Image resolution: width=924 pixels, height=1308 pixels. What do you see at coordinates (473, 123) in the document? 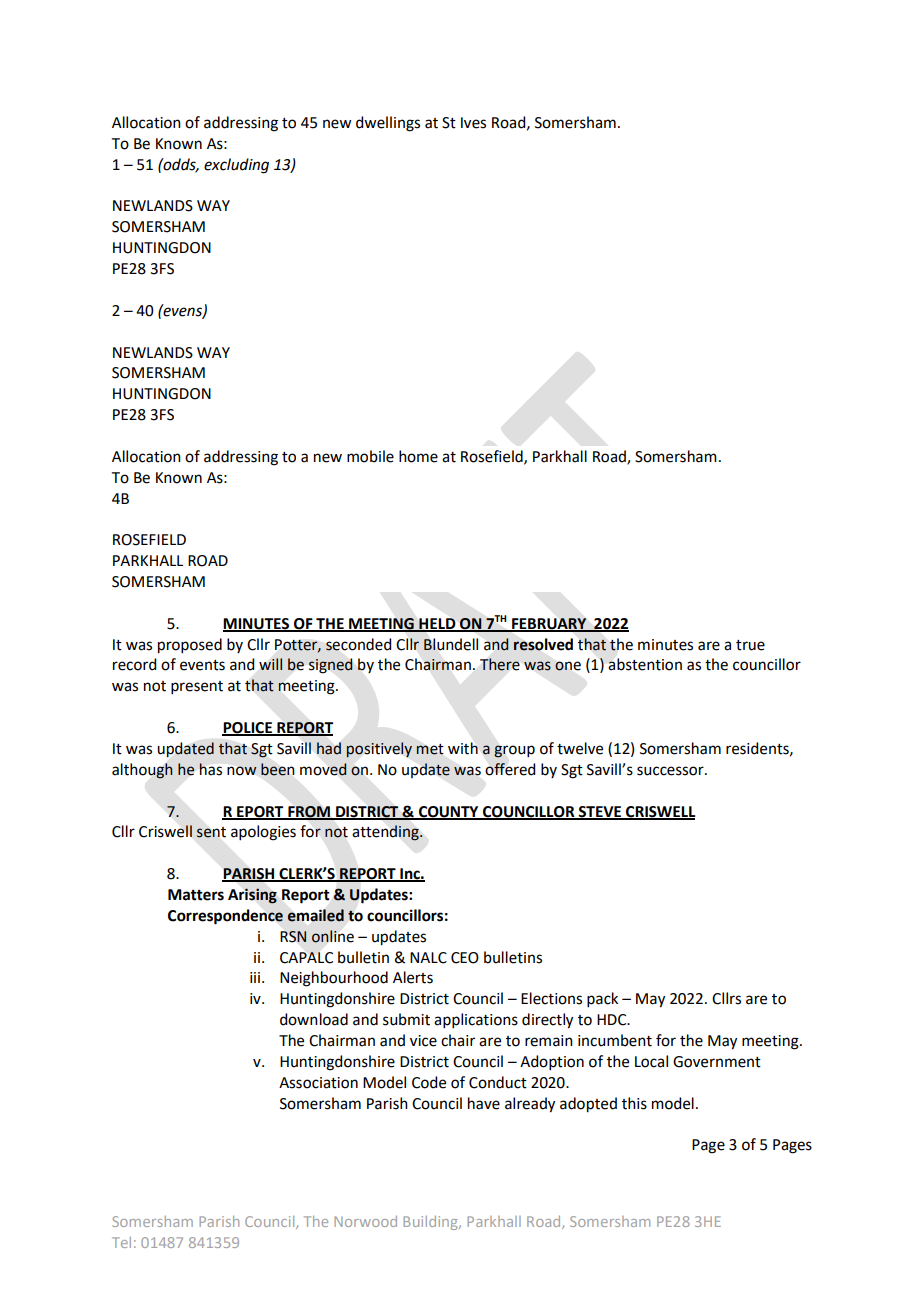
I see `Ives` at bounding box center [473, 123].
